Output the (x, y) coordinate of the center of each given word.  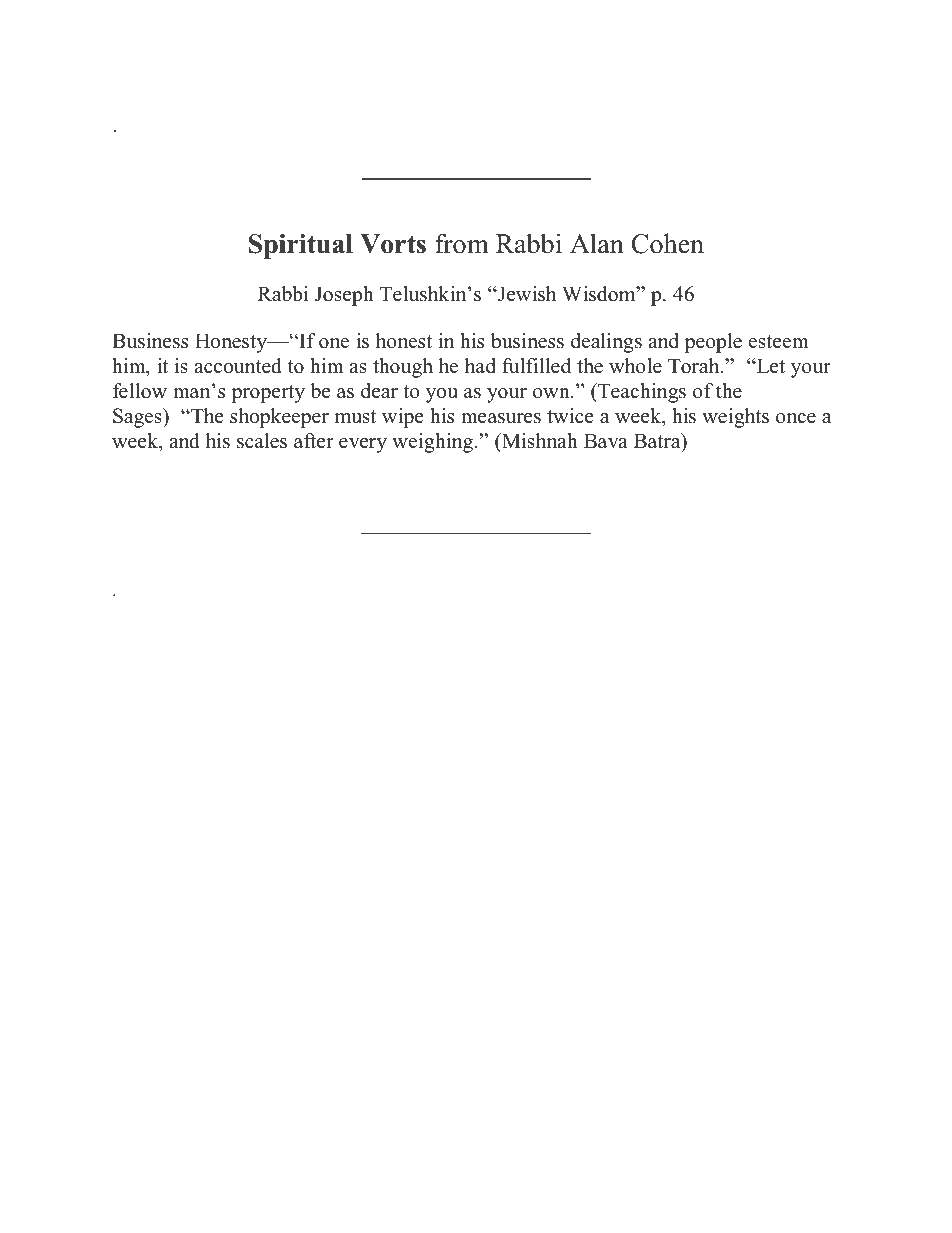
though (403, 368)
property (268, 394)
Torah (695, 366)
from (462, 243)
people (713, 343)
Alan (597, 243)
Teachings (641, 393)
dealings (606, 343)
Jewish (526, 294)
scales (262, 441)
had (480, 366)
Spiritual (301, 246)
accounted (238, 366)
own (552, 393)
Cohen (667, 243)
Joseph (344, 296)
